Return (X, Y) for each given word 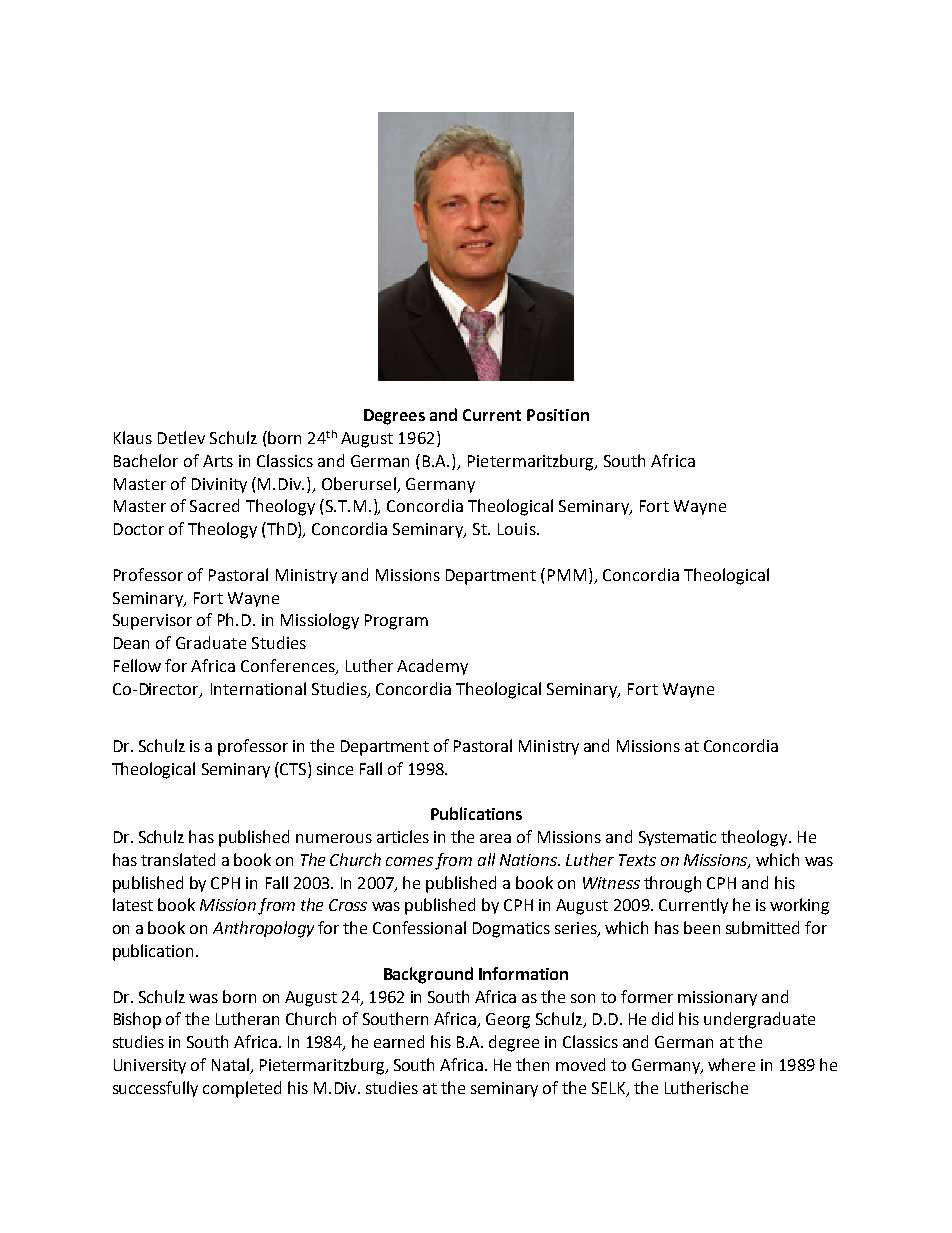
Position (558, 415)
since (335, 769)
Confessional (419, 927)
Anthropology (263, 929)
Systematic (677, 838)
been (702, 927)
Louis (518, 529)
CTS (293, 768)
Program (396, 622)
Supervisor (152, 622)
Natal (231, 1066)
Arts (218, 461)
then (532, 1064)
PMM (567, 575)
